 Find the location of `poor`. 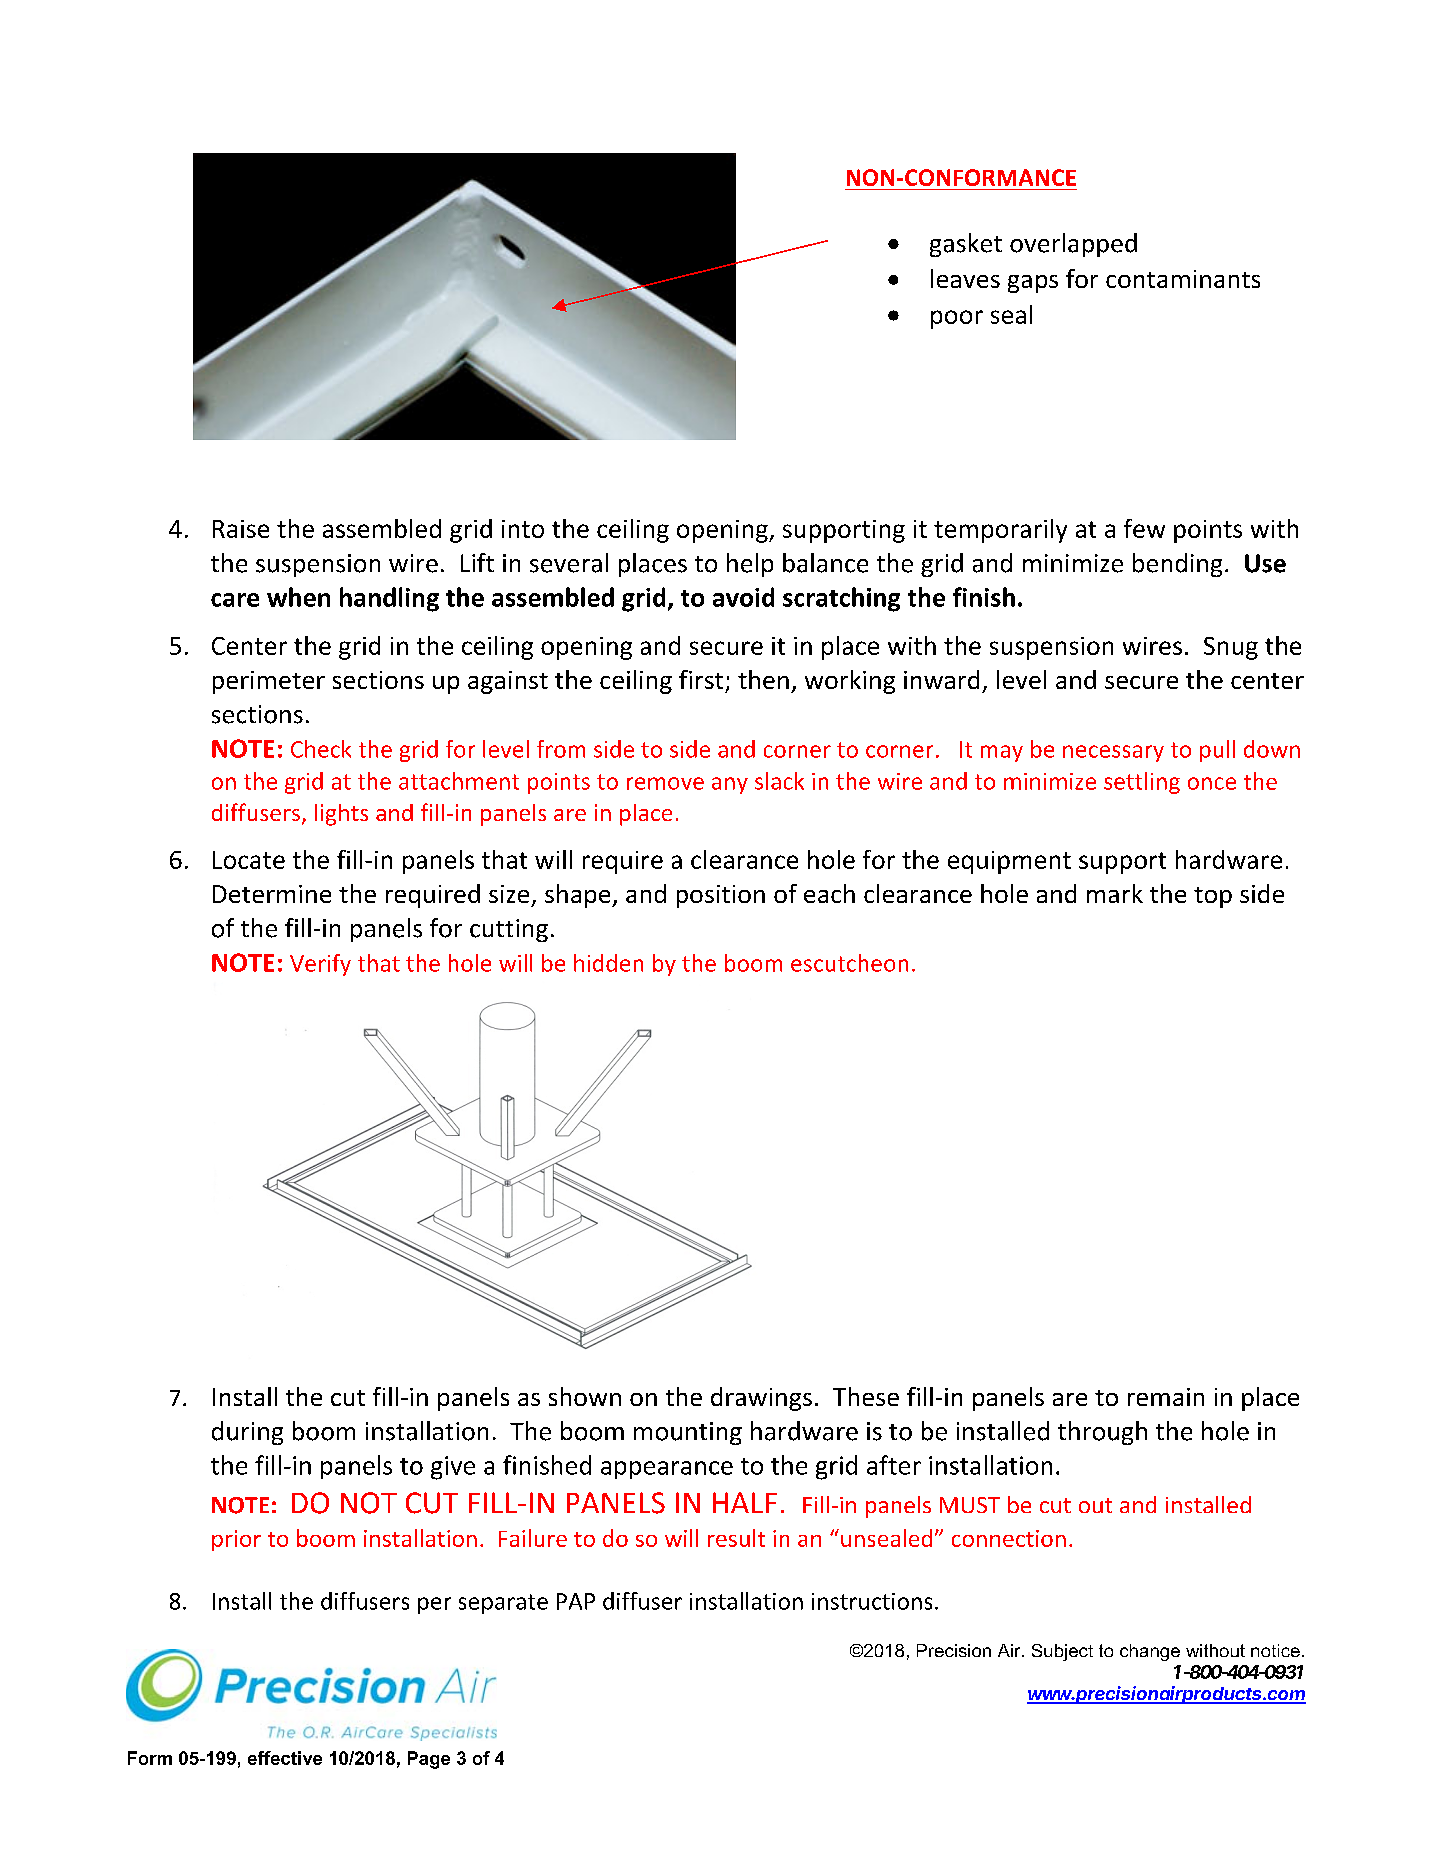

poor is located at coordinates (957, 319).
